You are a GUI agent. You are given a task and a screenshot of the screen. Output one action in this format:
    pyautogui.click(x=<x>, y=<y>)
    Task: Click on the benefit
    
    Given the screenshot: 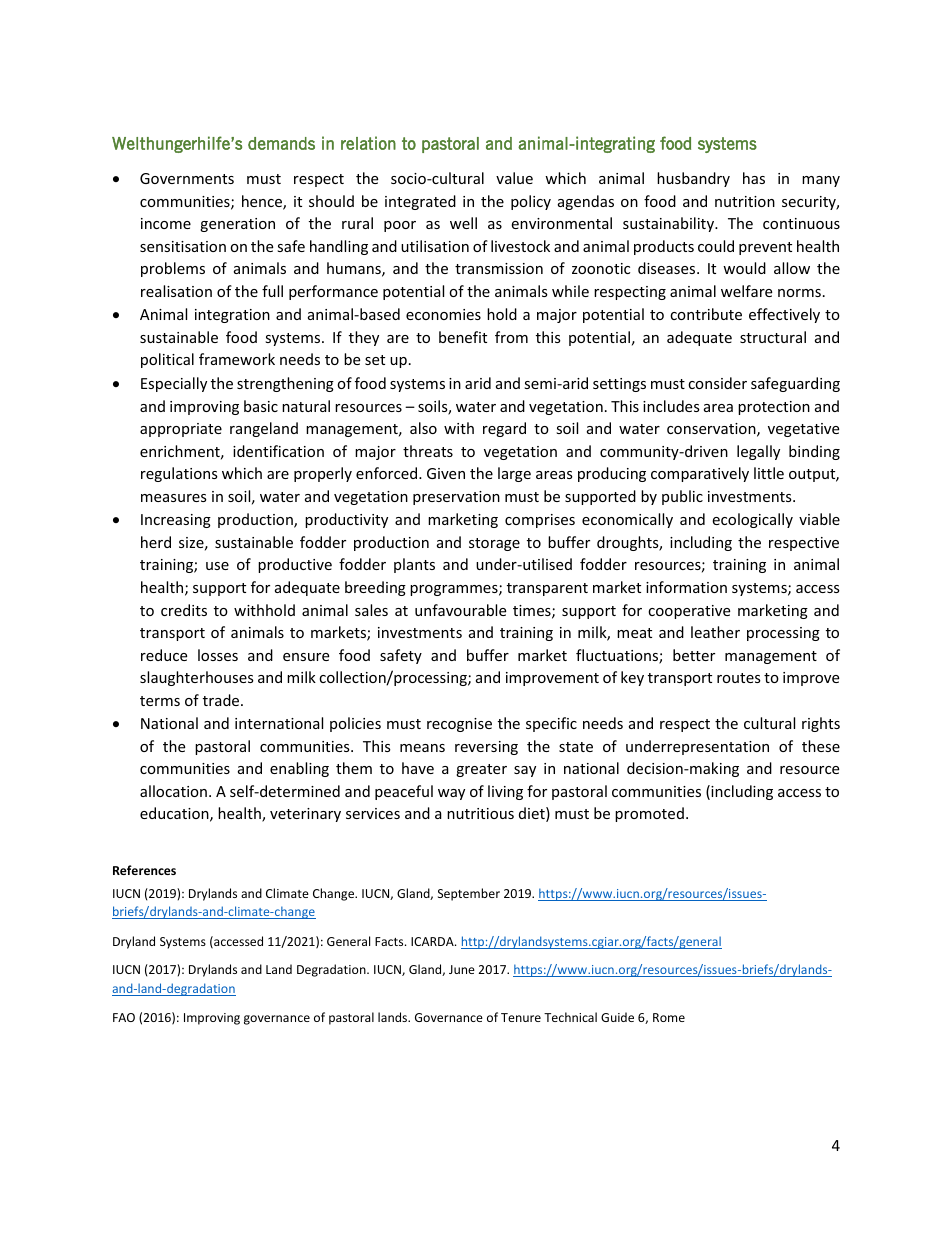 What is the action you would take?
    pyautogui.click(x=463, y=337)
